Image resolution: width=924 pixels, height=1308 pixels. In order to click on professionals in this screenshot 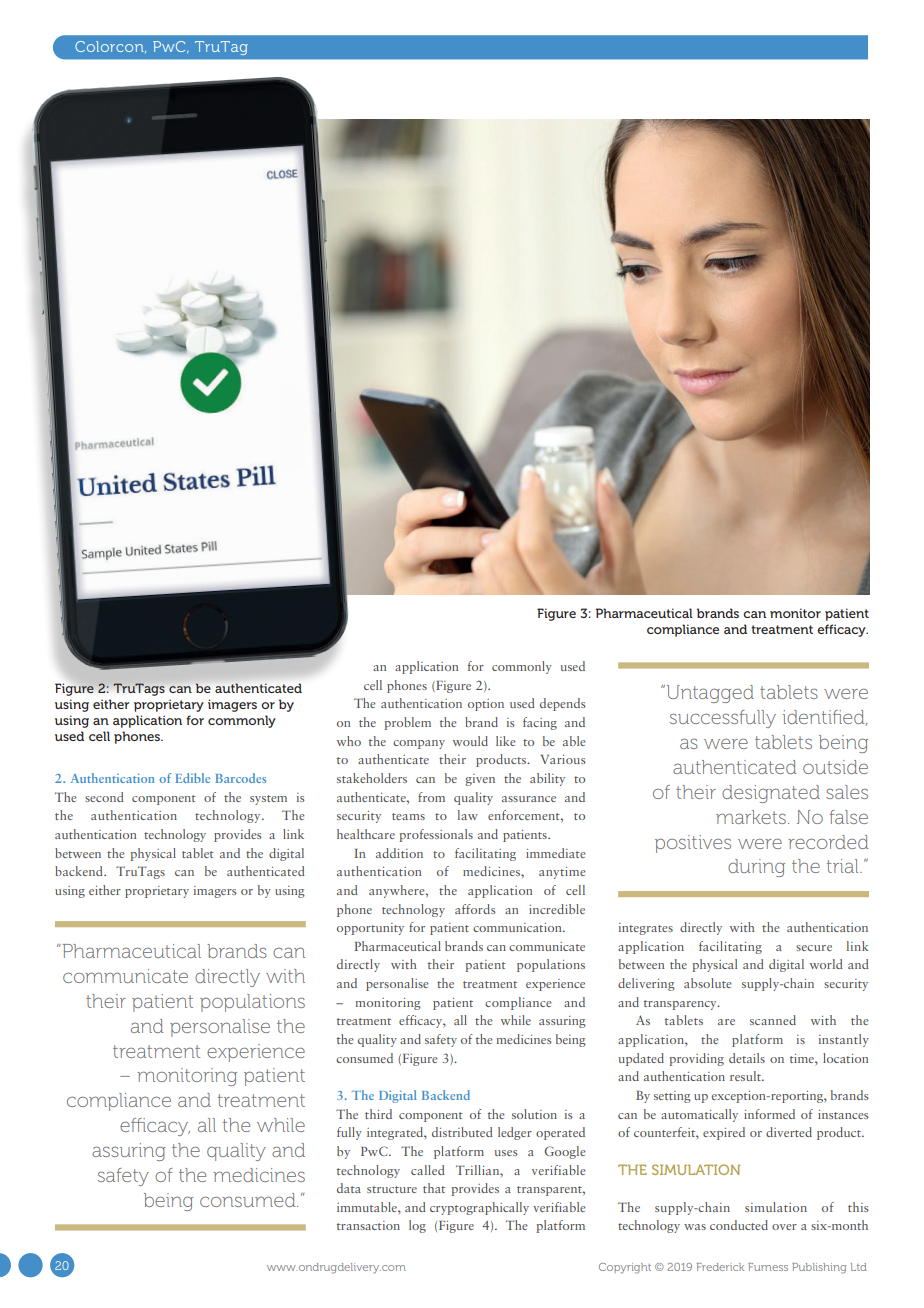, I will do `click(436, 835)`.
